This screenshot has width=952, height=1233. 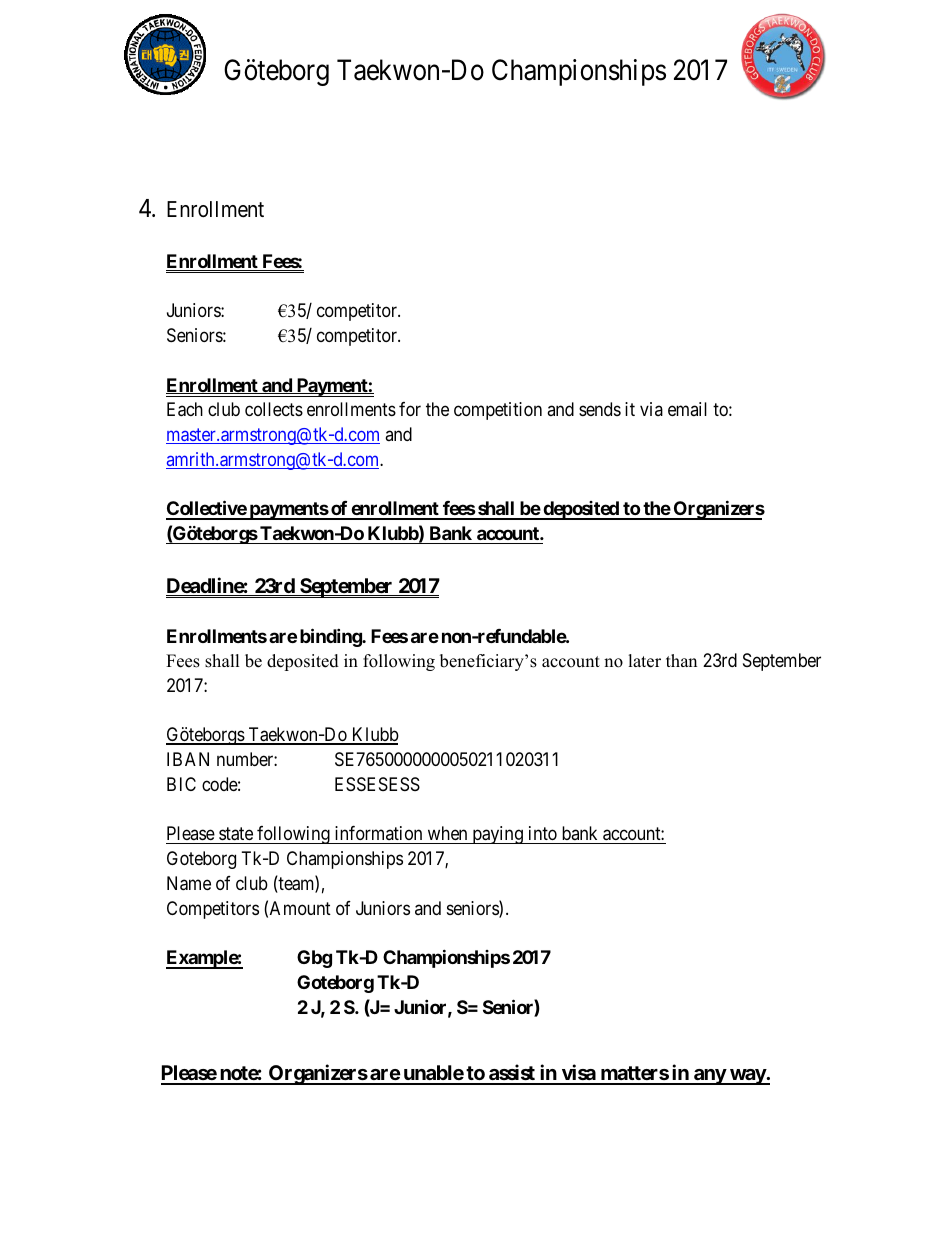 What do you see at coordinates (498, 411) in the screenshot?
I see `competition` at bounding box center [498, 411].
